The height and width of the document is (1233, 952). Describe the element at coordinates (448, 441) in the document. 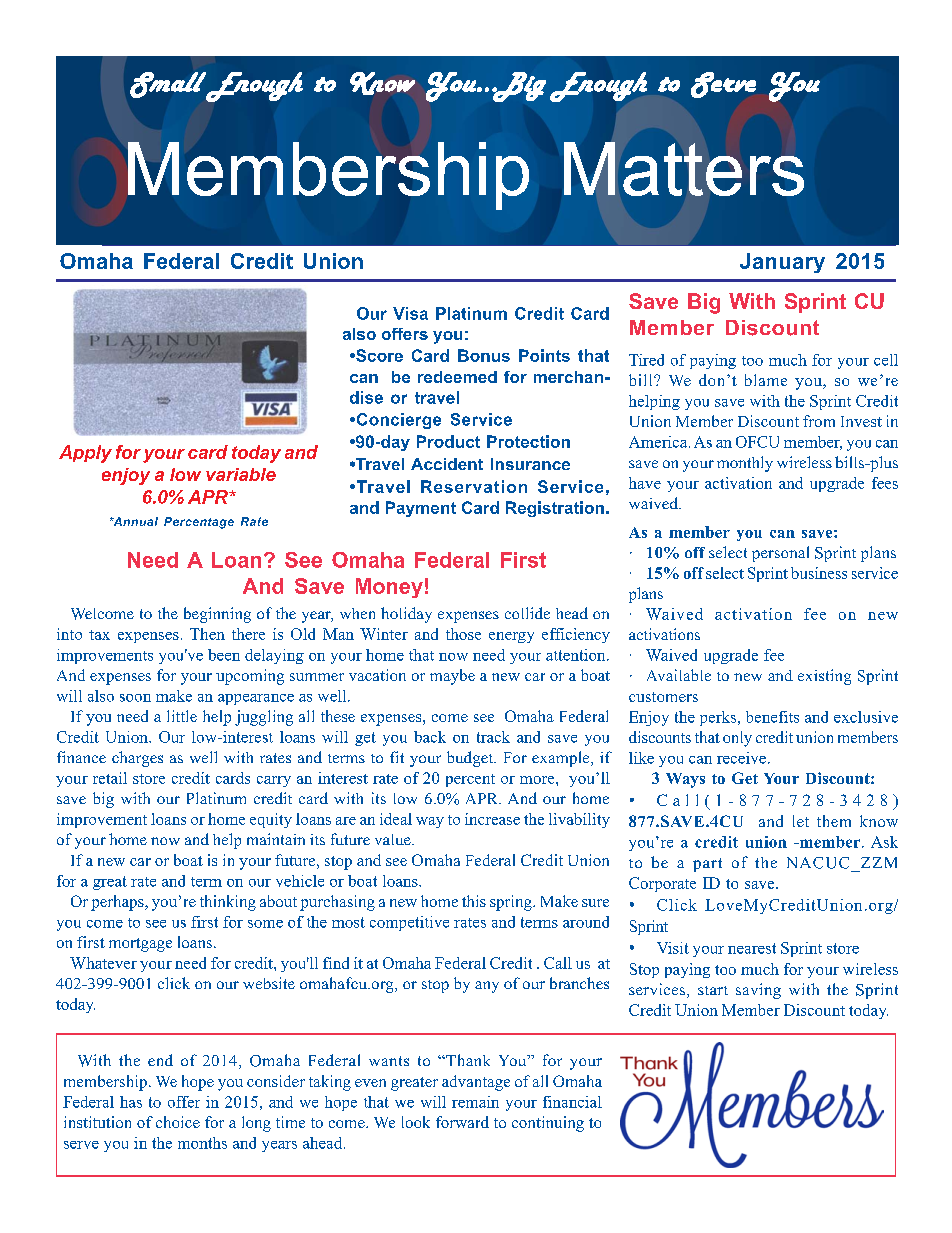

I see `Product` at that location.
